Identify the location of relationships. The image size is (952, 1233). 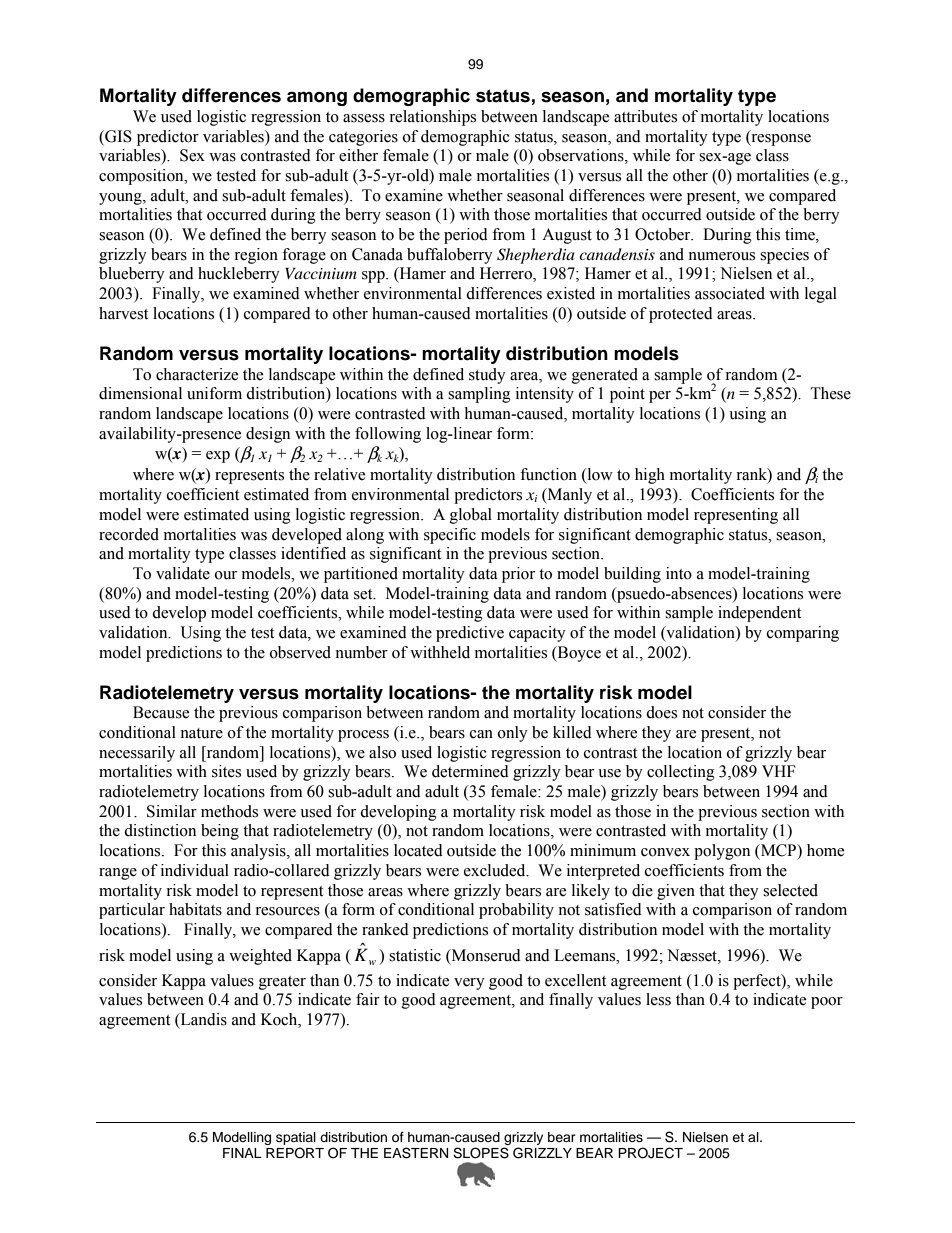
(432, 118).
